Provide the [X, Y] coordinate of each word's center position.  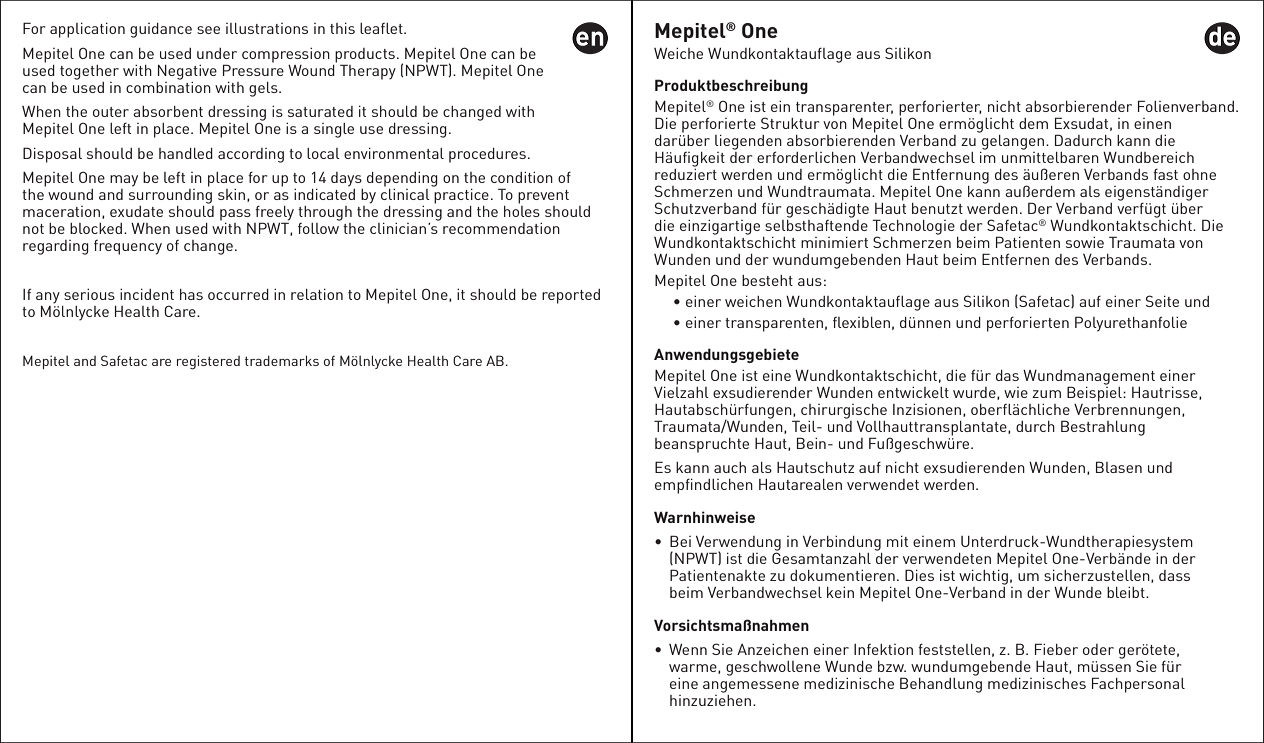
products [365, 56]
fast [1165, 174]
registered [208, 362]
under [217, 53]
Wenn [688, 649]
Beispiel [1095, 393]
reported [571, 296]
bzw [892, 666]
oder [1098, 649]
